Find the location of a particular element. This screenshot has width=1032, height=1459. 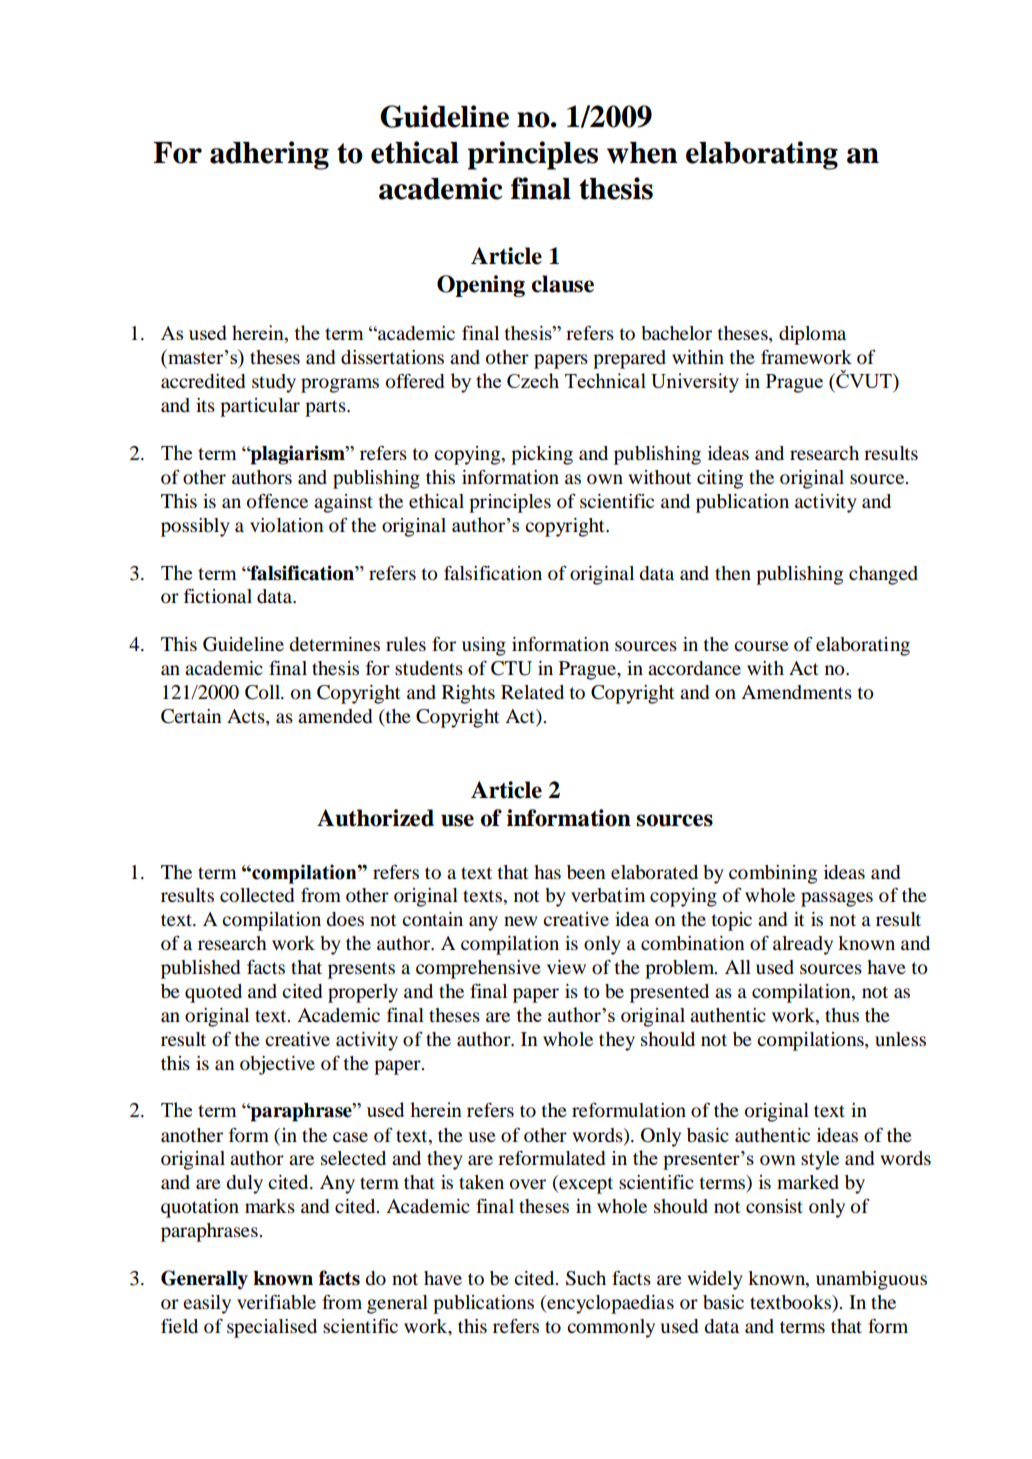

citing is located at coordinates (720, 479).
